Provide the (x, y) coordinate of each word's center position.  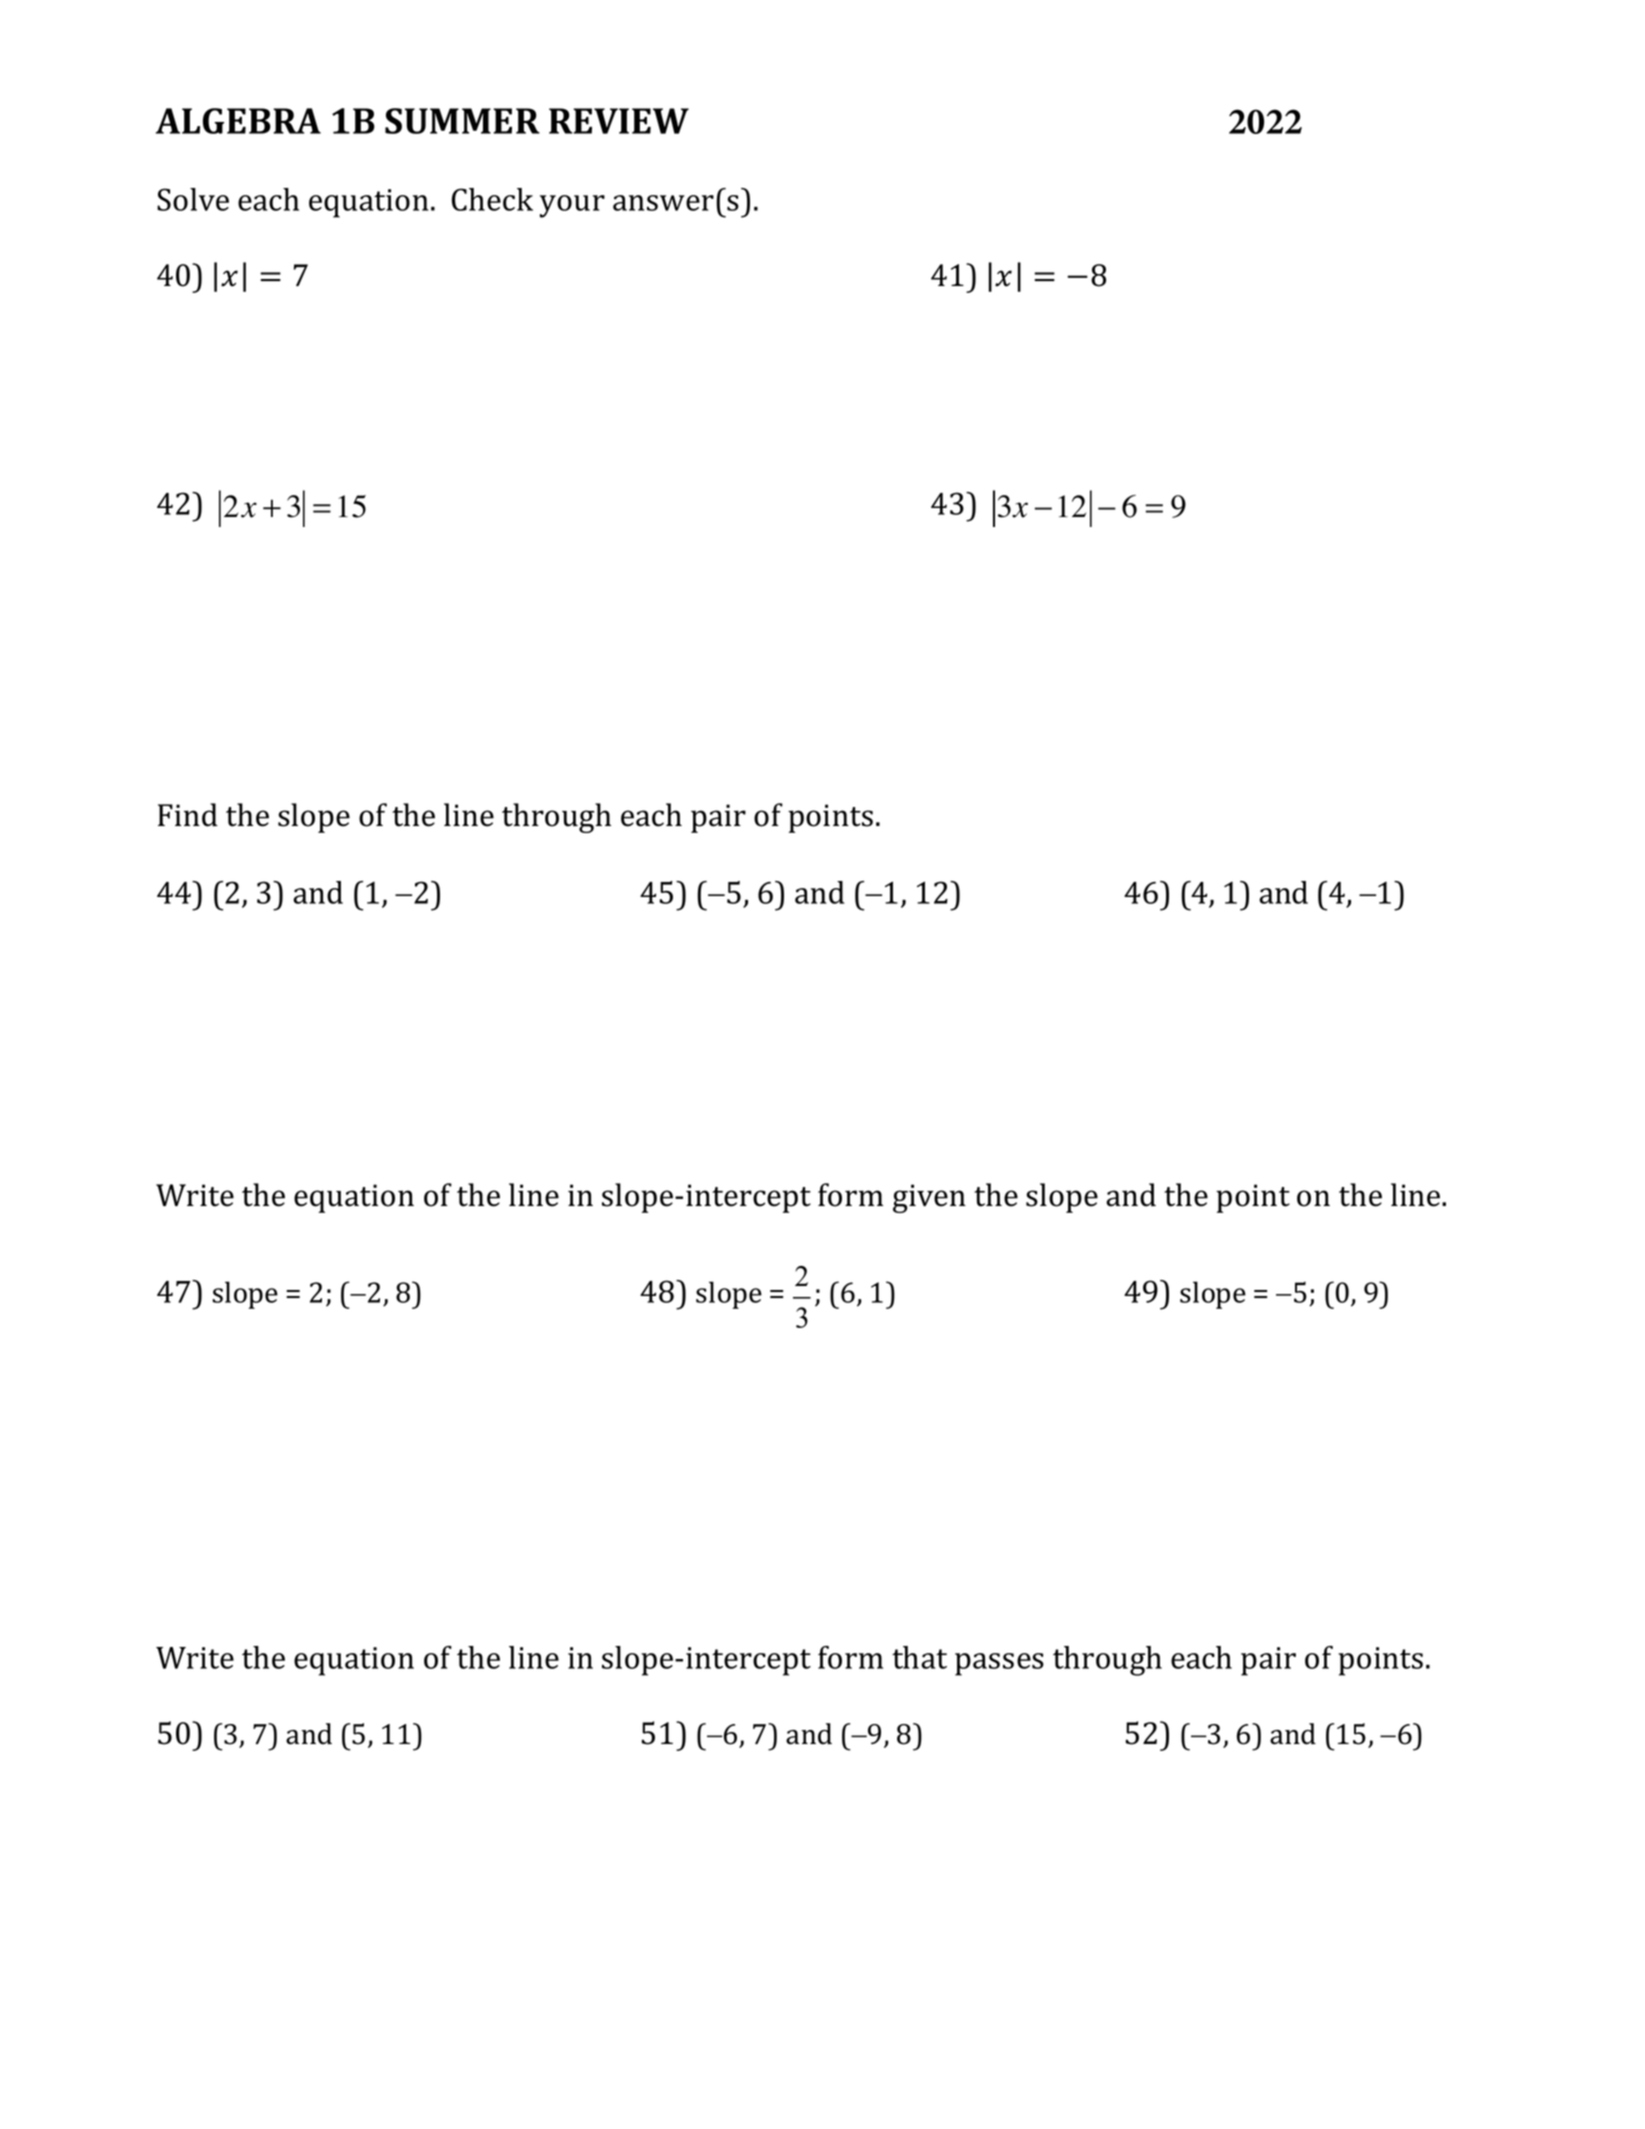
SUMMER (462, 121)
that (919, 1657)
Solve (193, 199)
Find (188, 815)
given (929, 1198)
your (572, 206)
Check (492, 199)
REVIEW (619, 121)
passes (999, 1664)
